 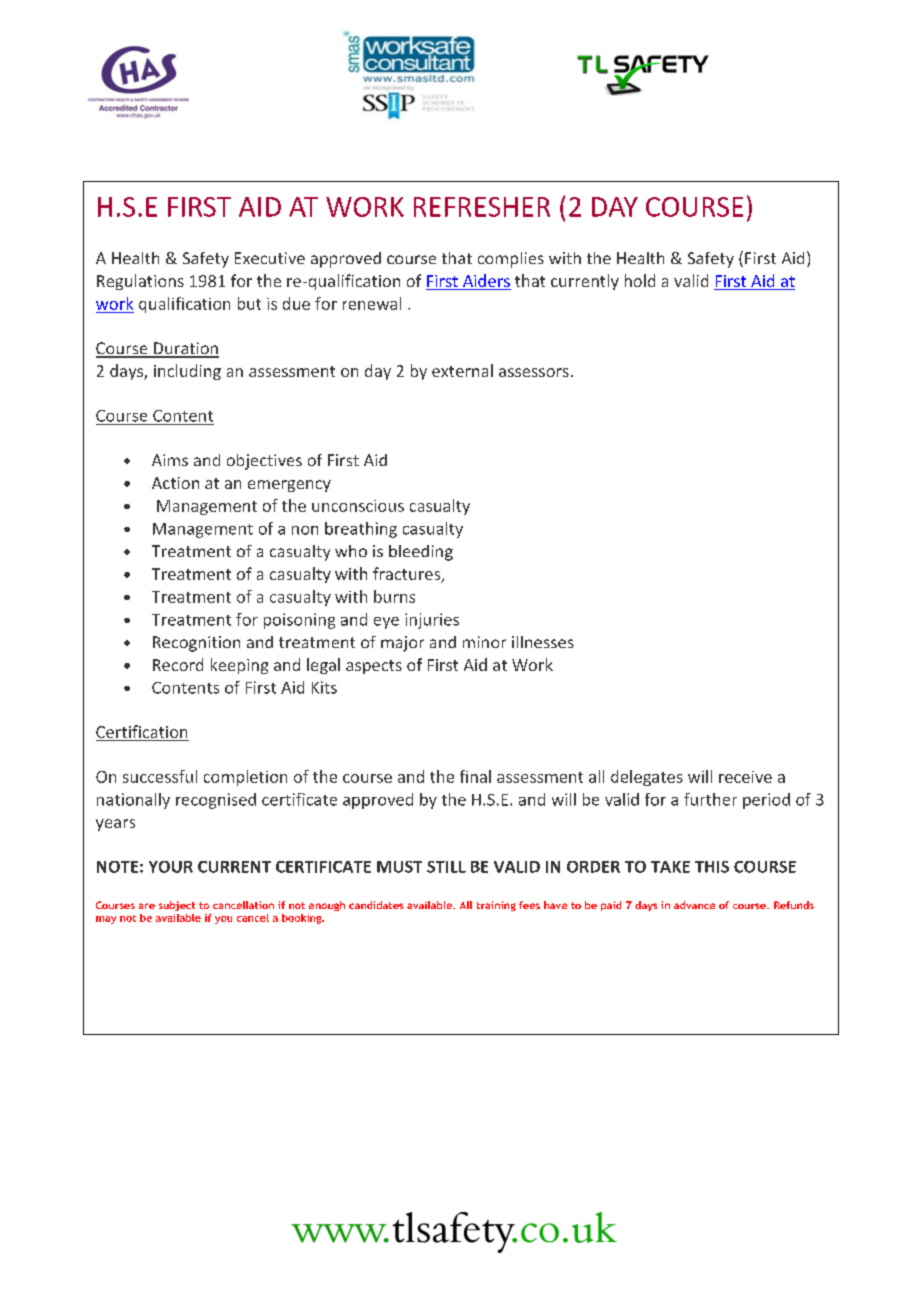 What do you see at coordinates (305, 530) in the screenshot?
I see `non` at bounding box center [305, 530].
